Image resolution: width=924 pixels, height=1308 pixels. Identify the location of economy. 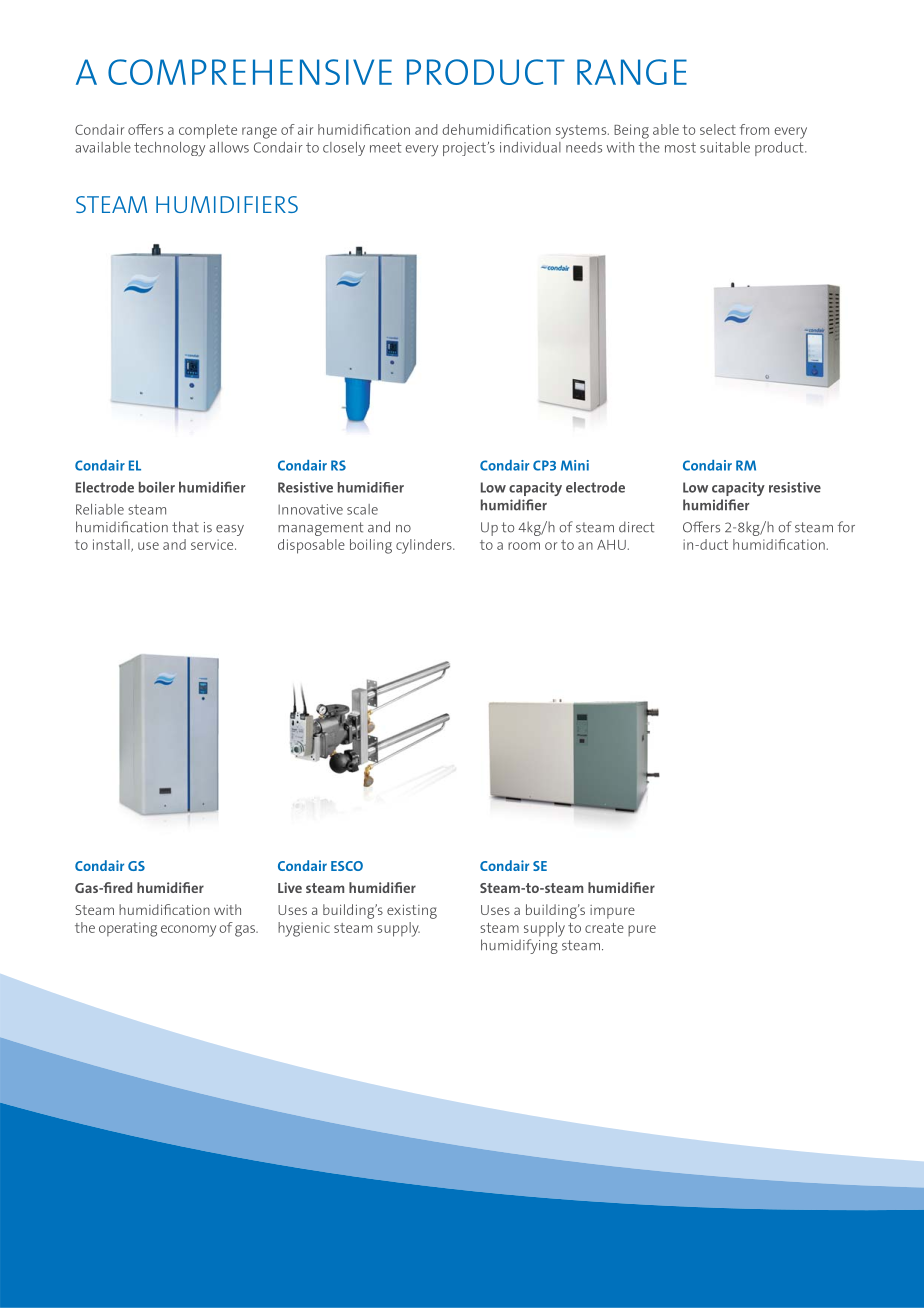
(188, 931).
